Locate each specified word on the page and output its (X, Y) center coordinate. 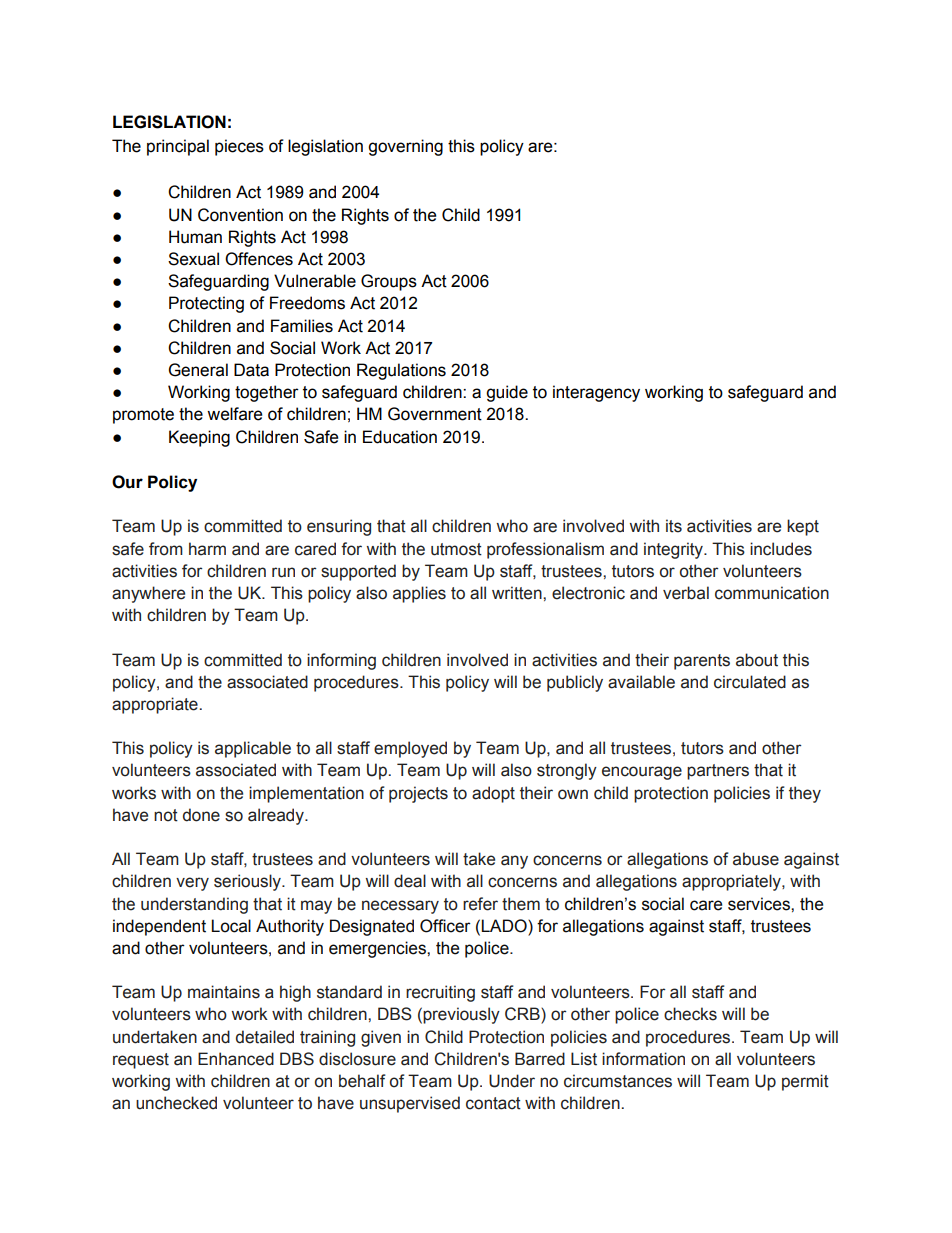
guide (507, 393)
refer (480, 904)
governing (405, 147)
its (674, 526)
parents (702, 662)
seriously (248, 882)
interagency (596, 393)
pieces (239, 147)
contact (493, 1103)
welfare (234, 414)
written (518, 593)
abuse (756, 859)
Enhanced (236, 1059)
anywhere (148, 594)
